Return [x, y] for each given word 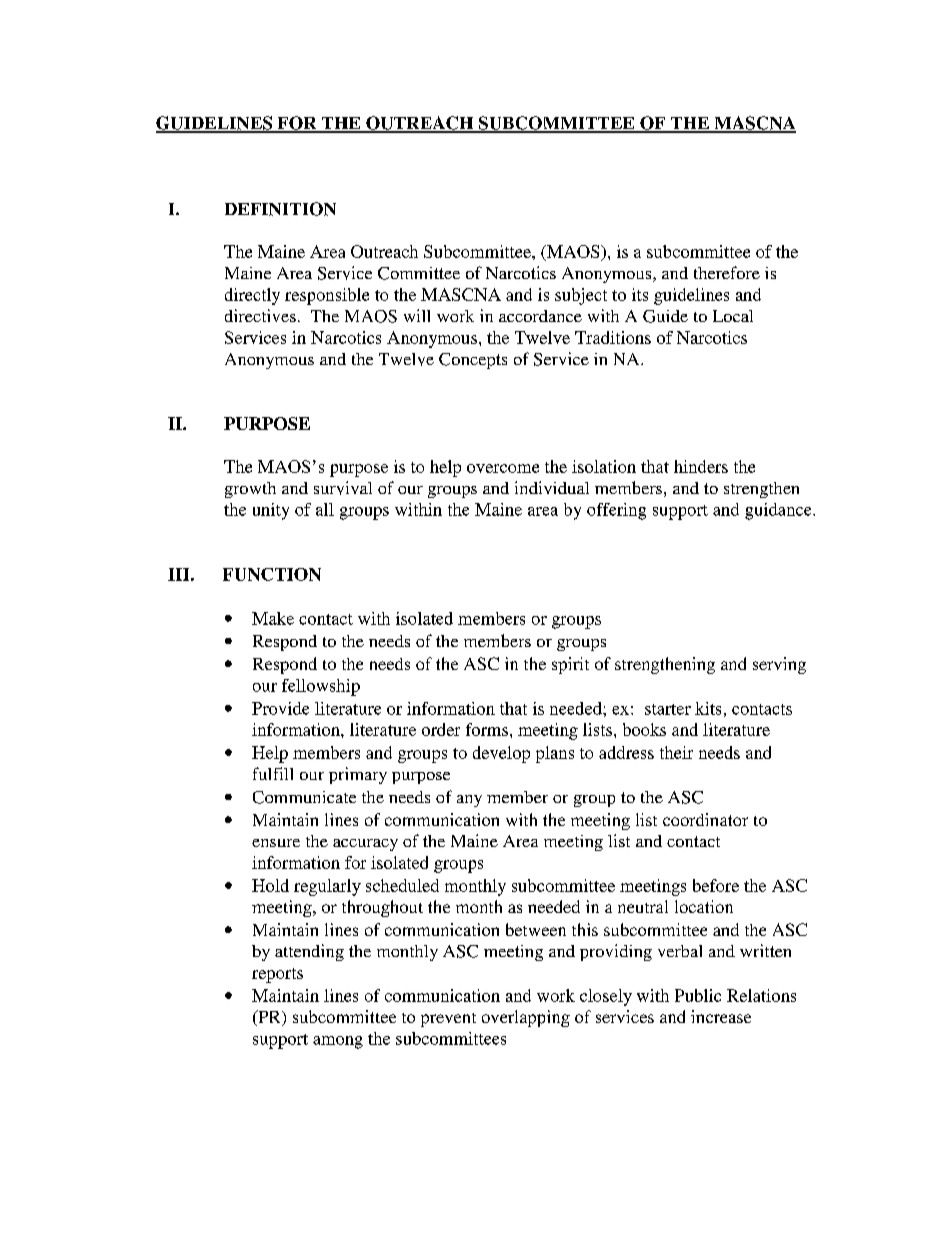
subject [581, 296]
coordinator [705, 819]
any [469, 801]
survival [343, 488]
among [338, 1042]
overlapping [526, 1018]
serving [779, 665]
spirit [570, 665]
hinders [701, 466]
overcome [503, 468]
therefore [727, 272]
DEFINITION [280, 209]
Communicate [304, 797]
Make [273, 618]
